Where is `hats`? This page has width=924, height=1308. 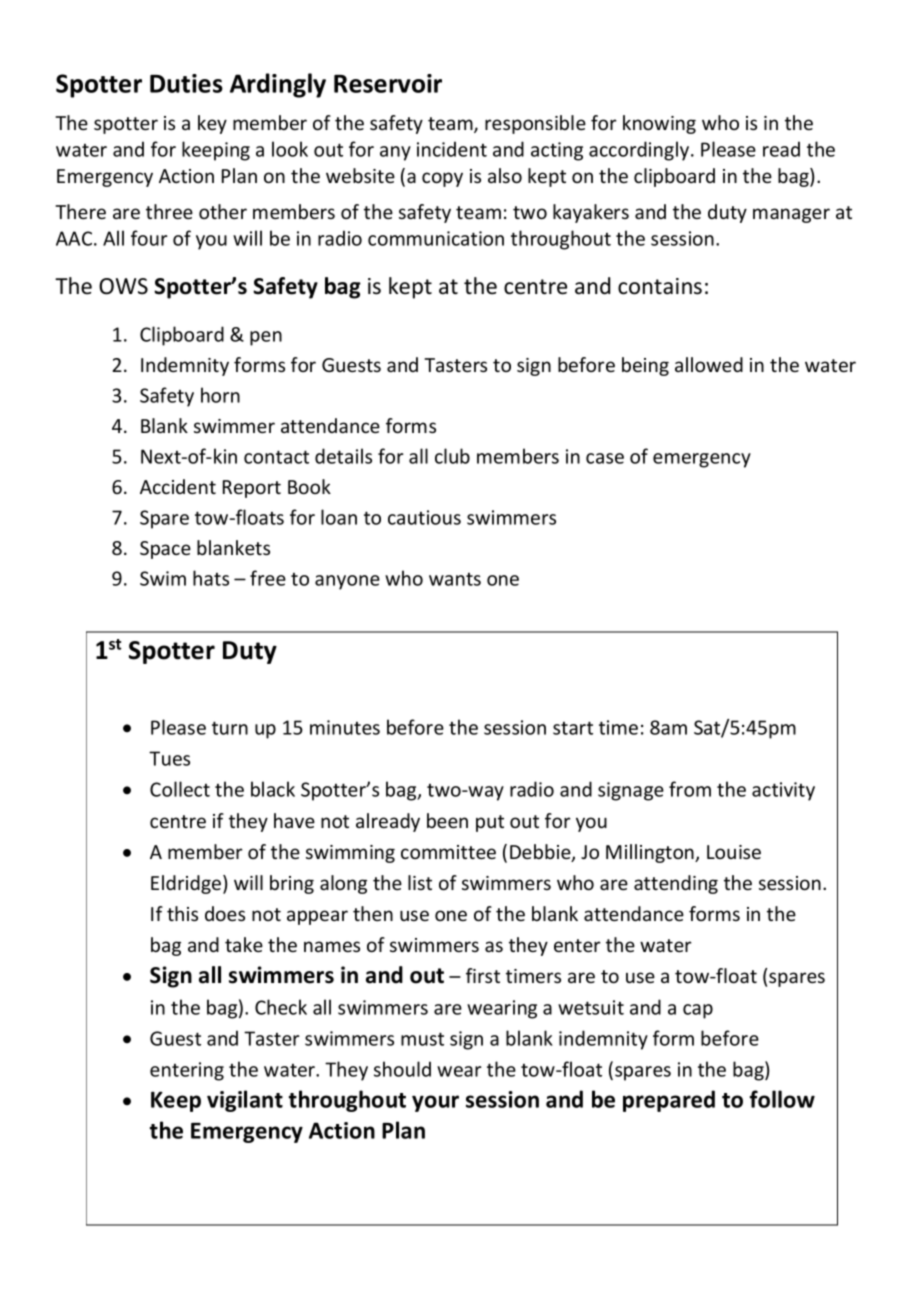
hats is located at coordinates (211, 578).
